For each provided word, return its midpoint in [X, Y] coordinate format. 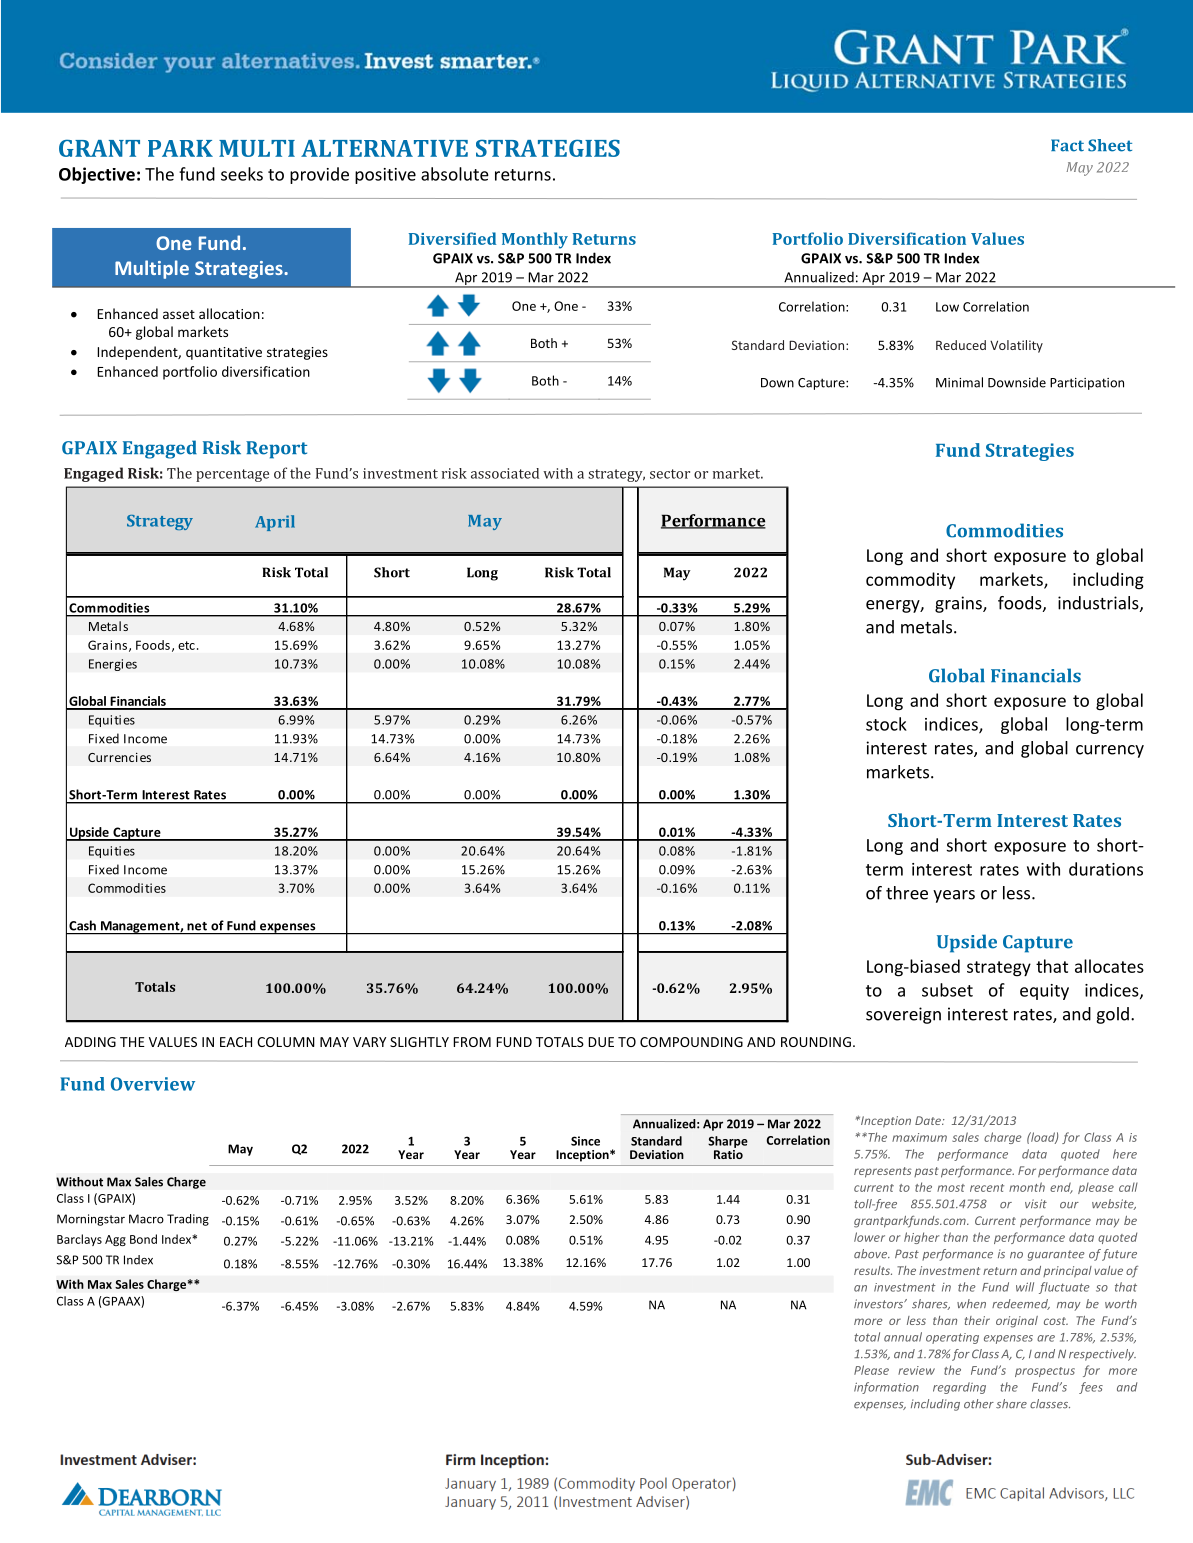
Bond [143, 1239]
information [886, 1388]
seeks [242, 174]
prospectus [1045, 1372]
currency [1110, 751]
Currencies [119, 757]
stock [886, 724]
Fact [1067, 145]
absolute [455, 174]
